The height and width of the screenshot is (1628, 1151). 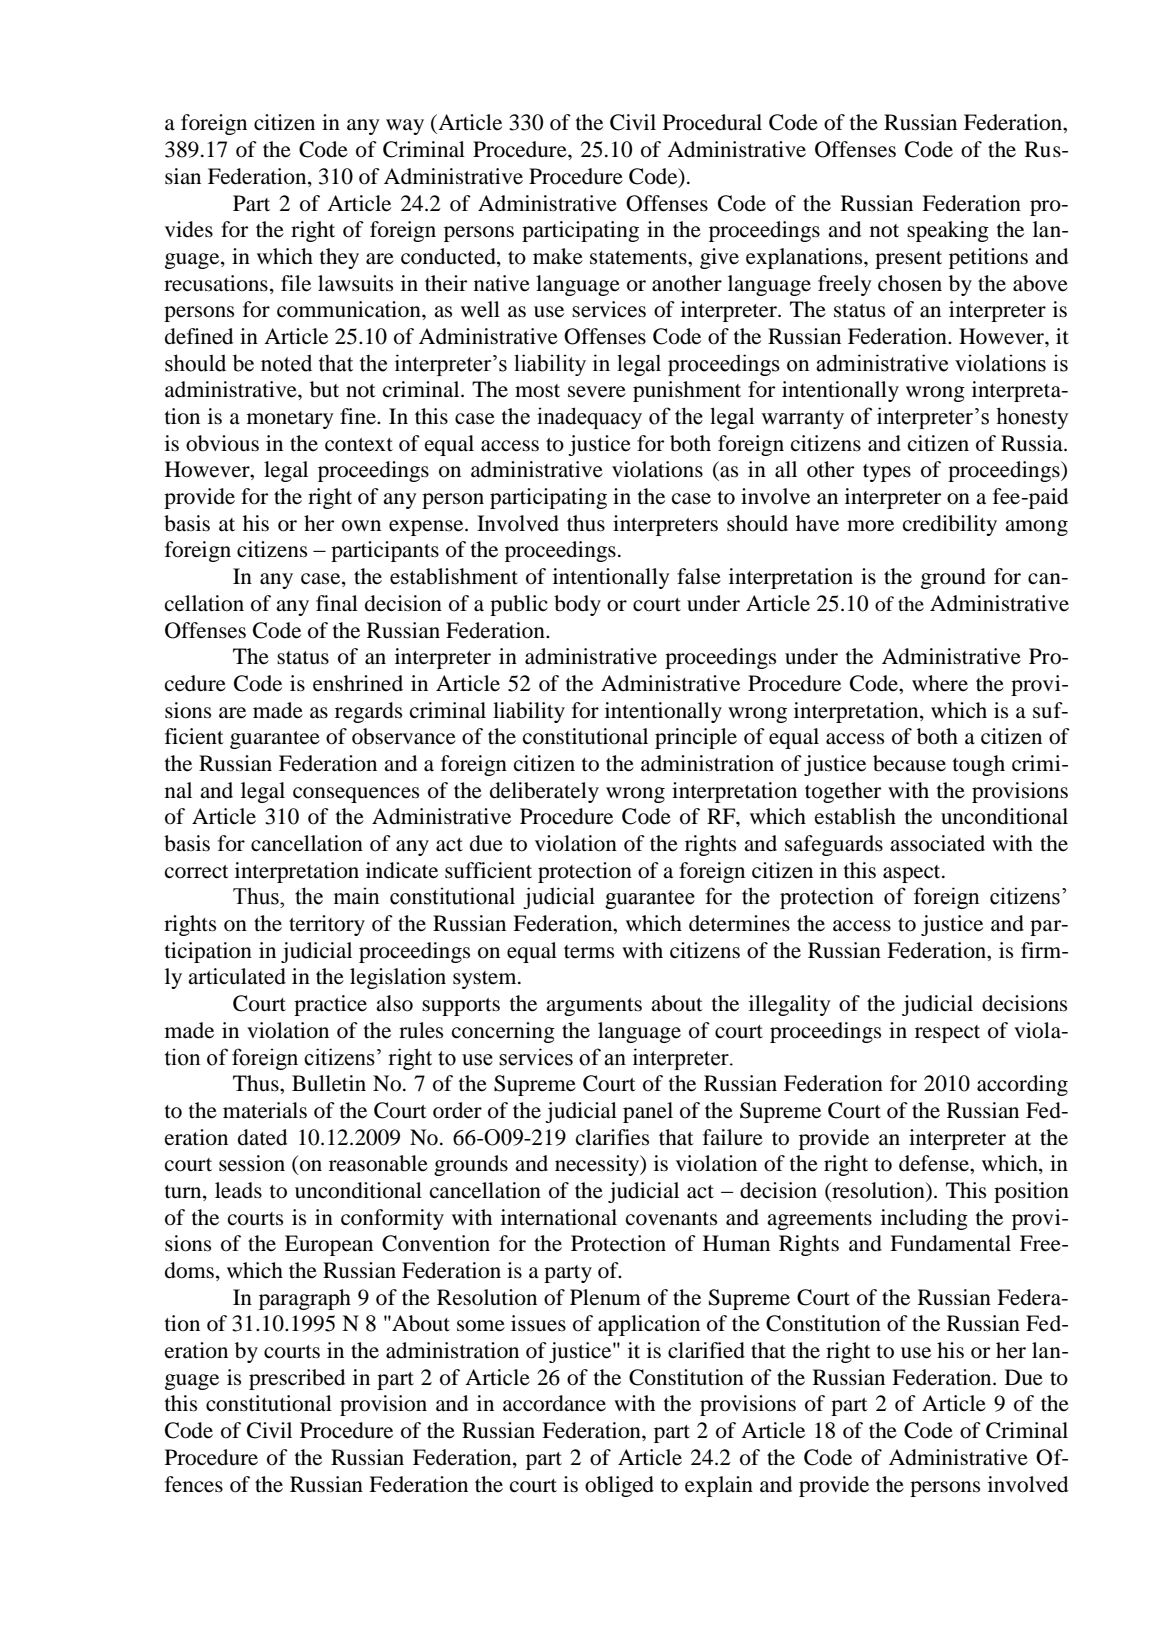 What do you see at coordinates (356, 795) in the screenshot?
I see `consequences` at bounding box center [356, 795].
